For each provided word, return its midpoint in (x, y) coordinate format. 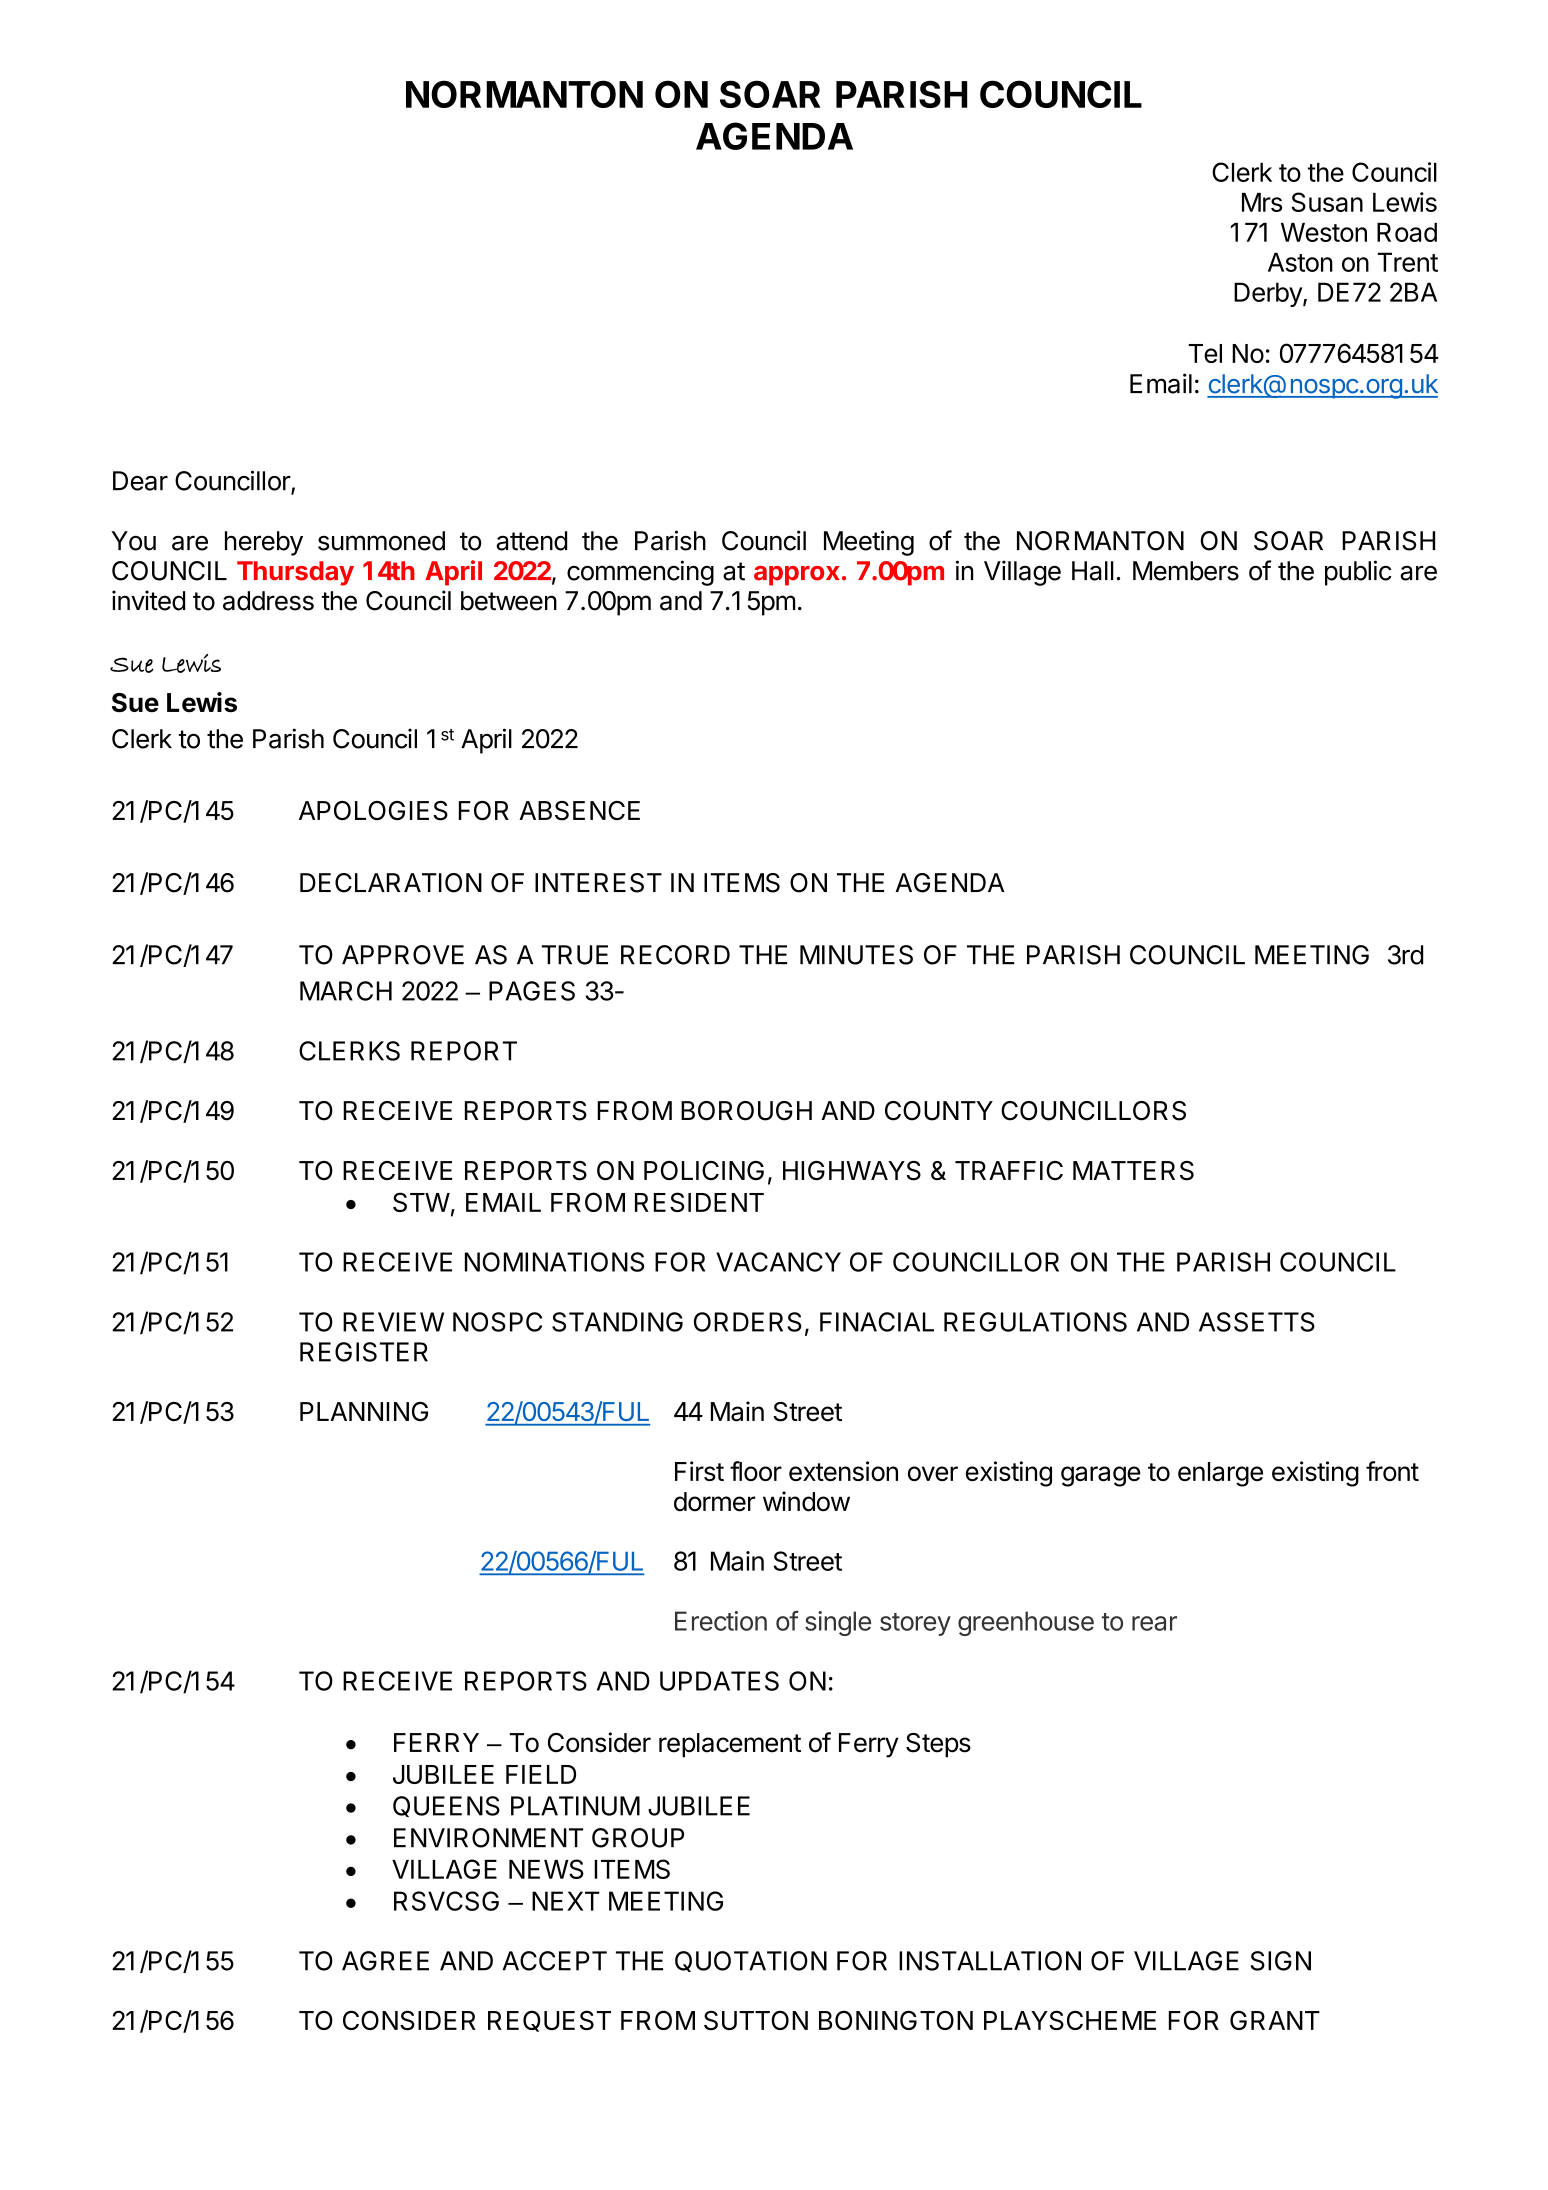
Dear (140, 481)
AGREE (385, 1961)
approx (797, 576)
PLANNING (364, 1411)
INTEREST (598, 883)
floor (756, 1471)
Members (1186, 571)
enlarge (1220, 1474)
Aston (1300, 262)
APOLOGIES (373, 811)
